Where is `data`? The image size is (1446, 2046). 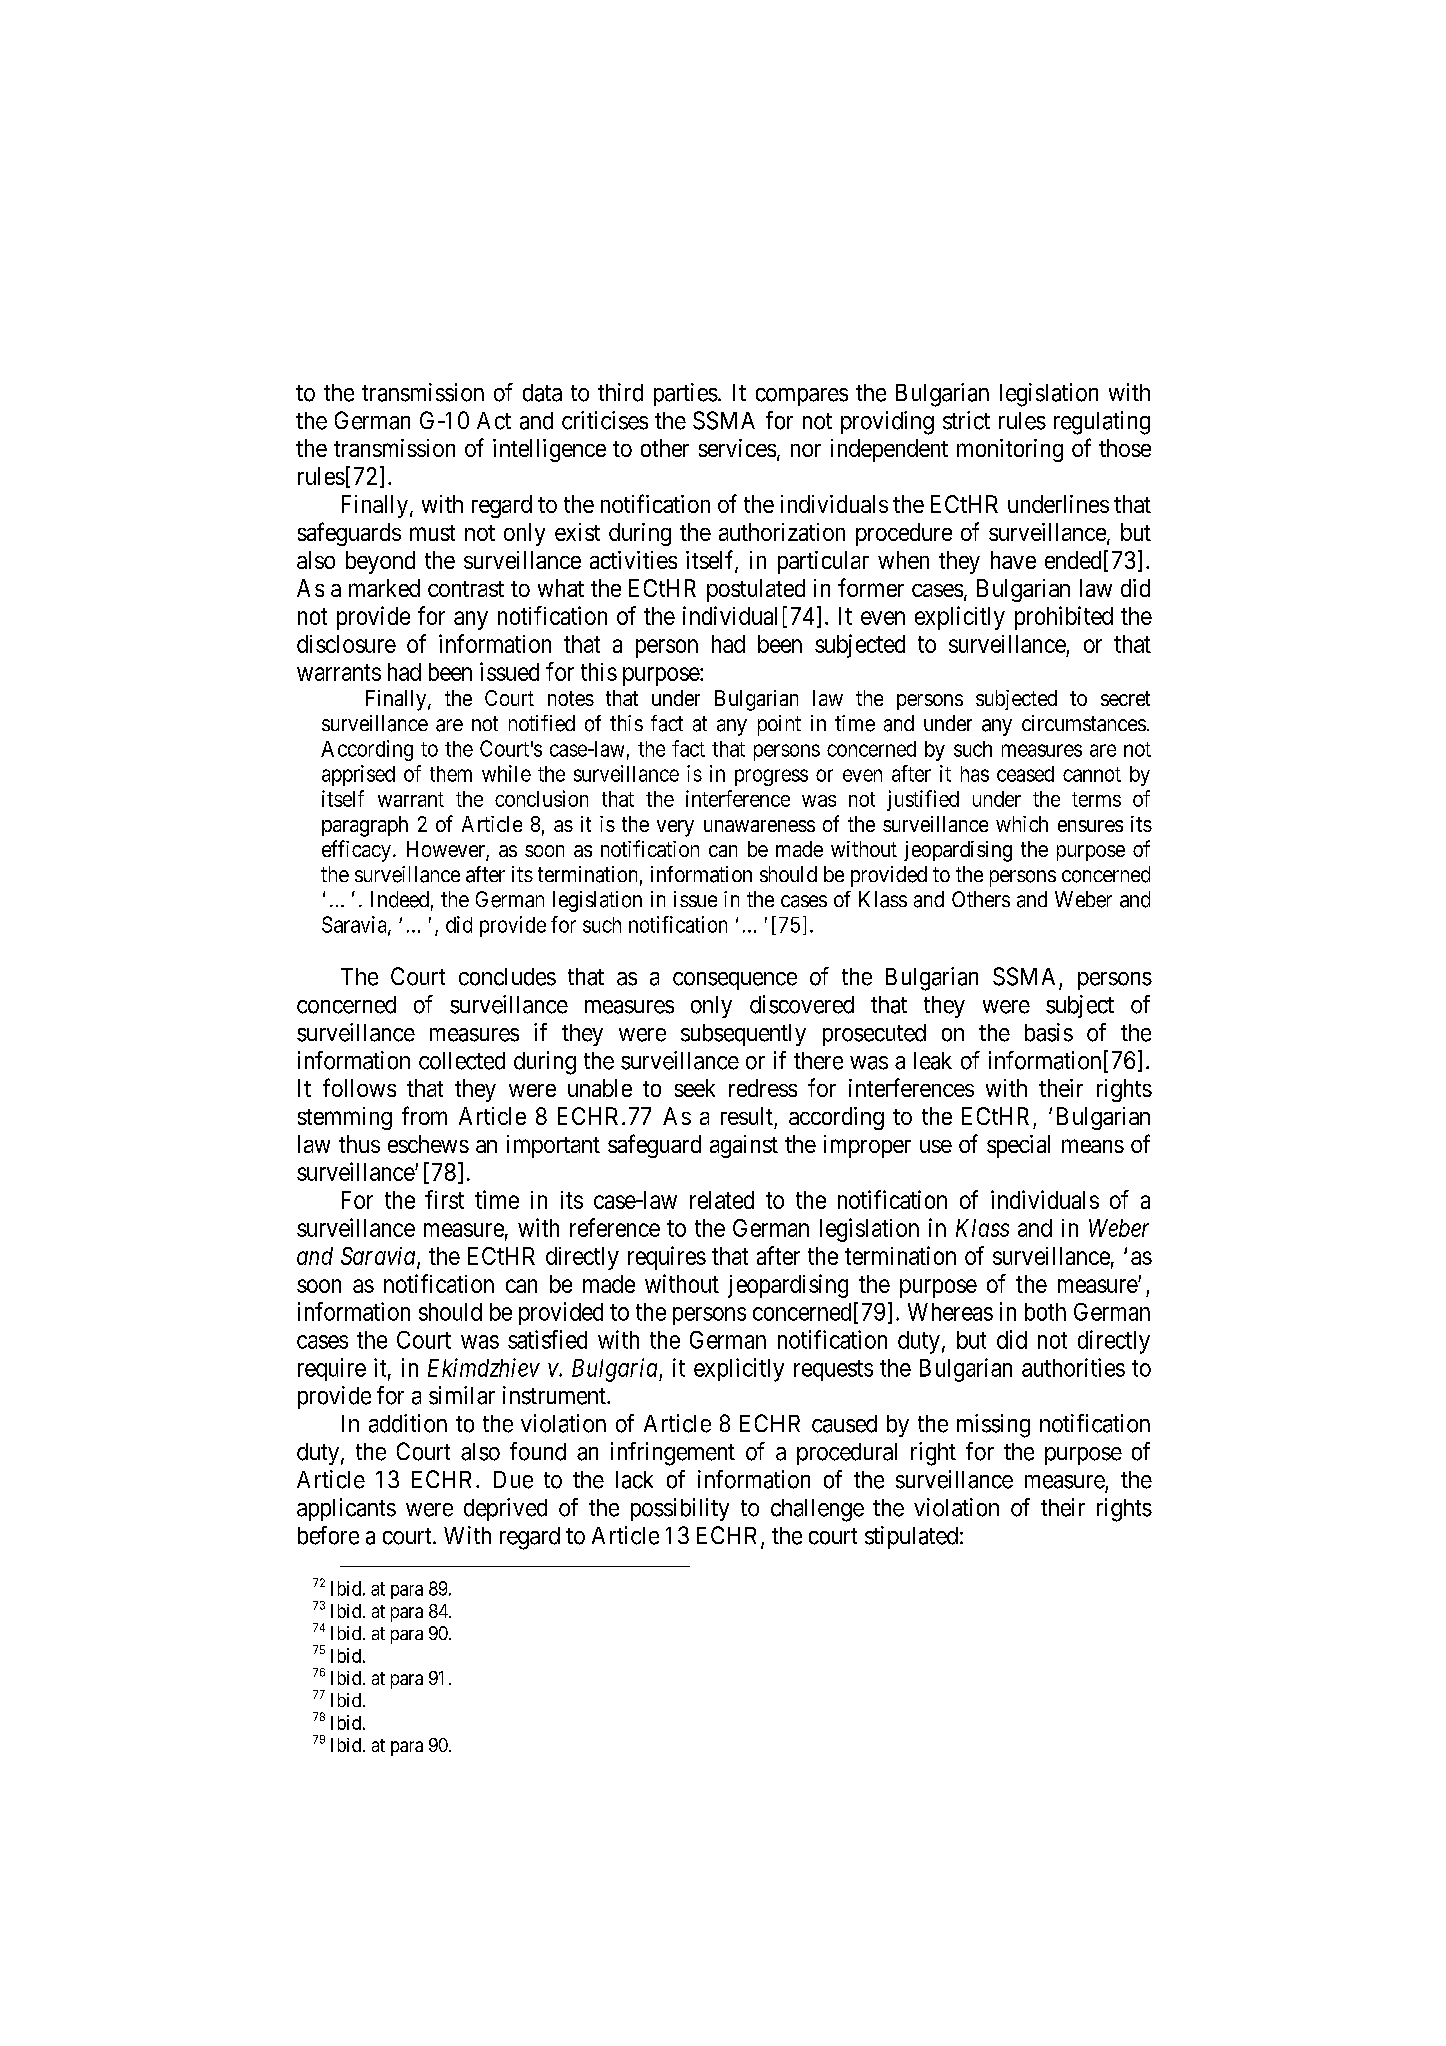
data is located at coordinates (542, 393).
